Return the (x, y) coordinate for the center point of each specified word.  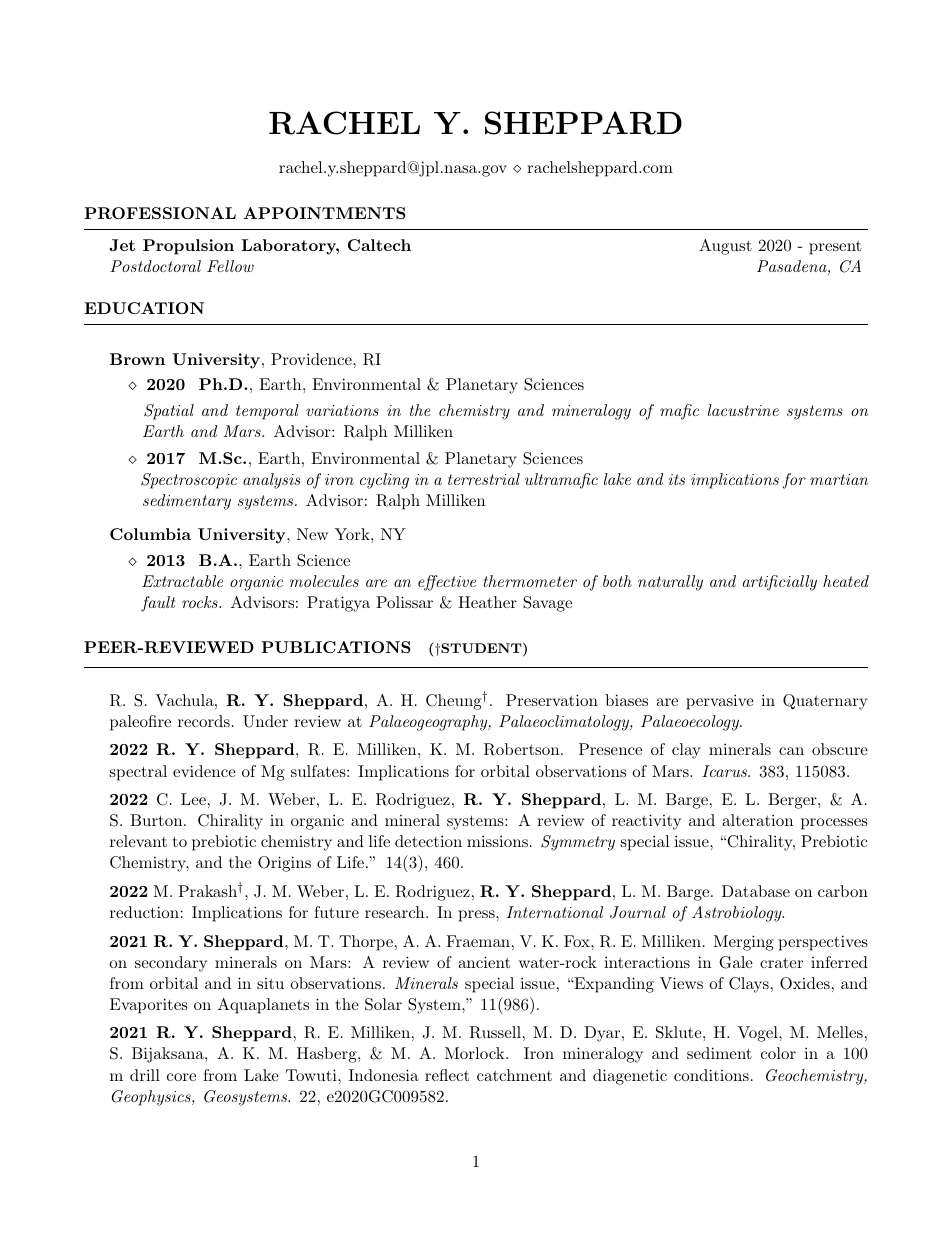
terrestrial (484, 479)
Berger (793, 801)
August (725, 247)
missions (497, 841)
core (181, 1077)
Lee (193, 799)
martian (839, 479)
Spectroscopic (189, 481)
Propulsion (188, 247)
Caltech (379, 245)
